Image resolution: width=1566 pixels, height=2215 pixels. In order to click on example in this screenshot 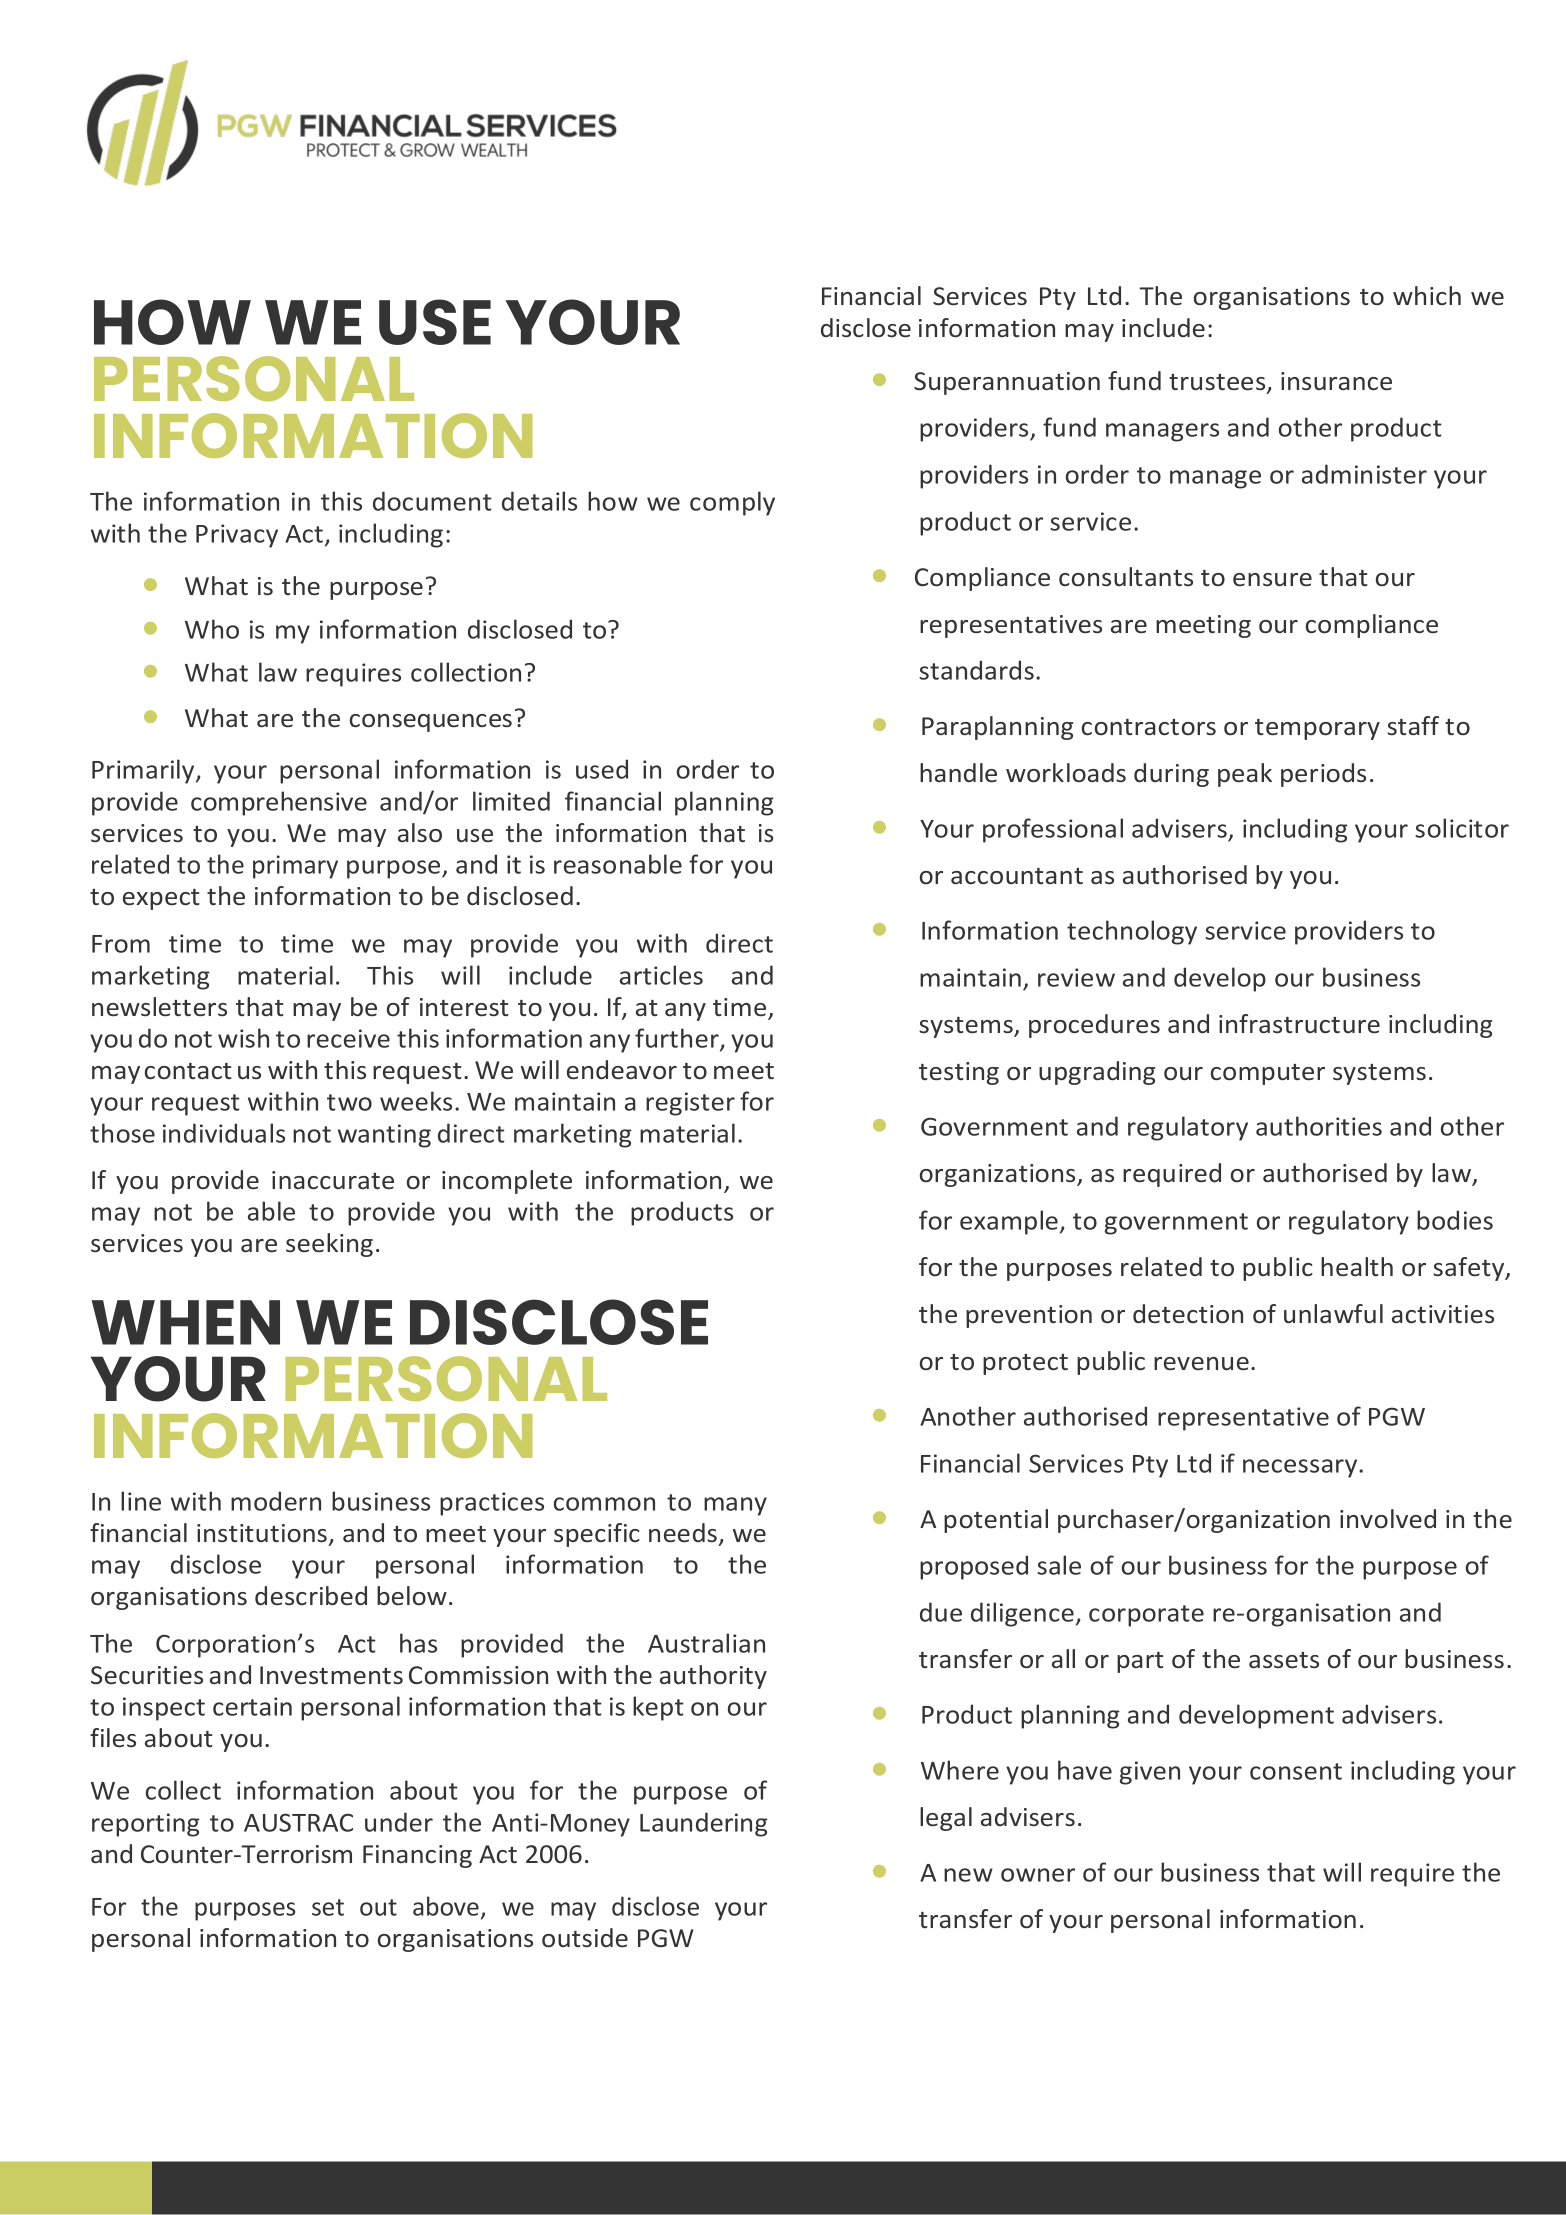, I will do `click(1009, 1222)`.
